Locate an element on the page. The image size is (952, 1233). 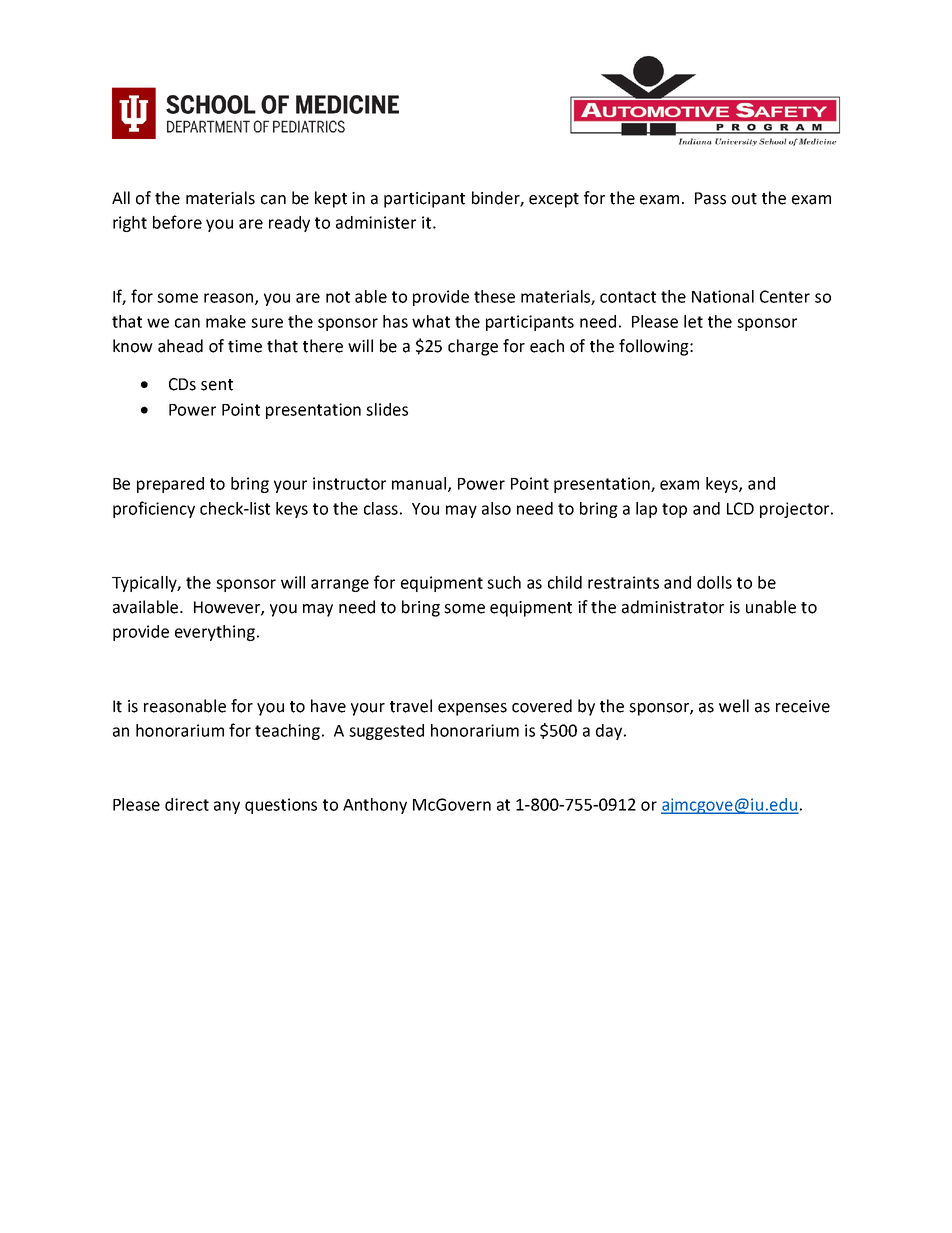
Pass is located at coordinates (710, 198).
